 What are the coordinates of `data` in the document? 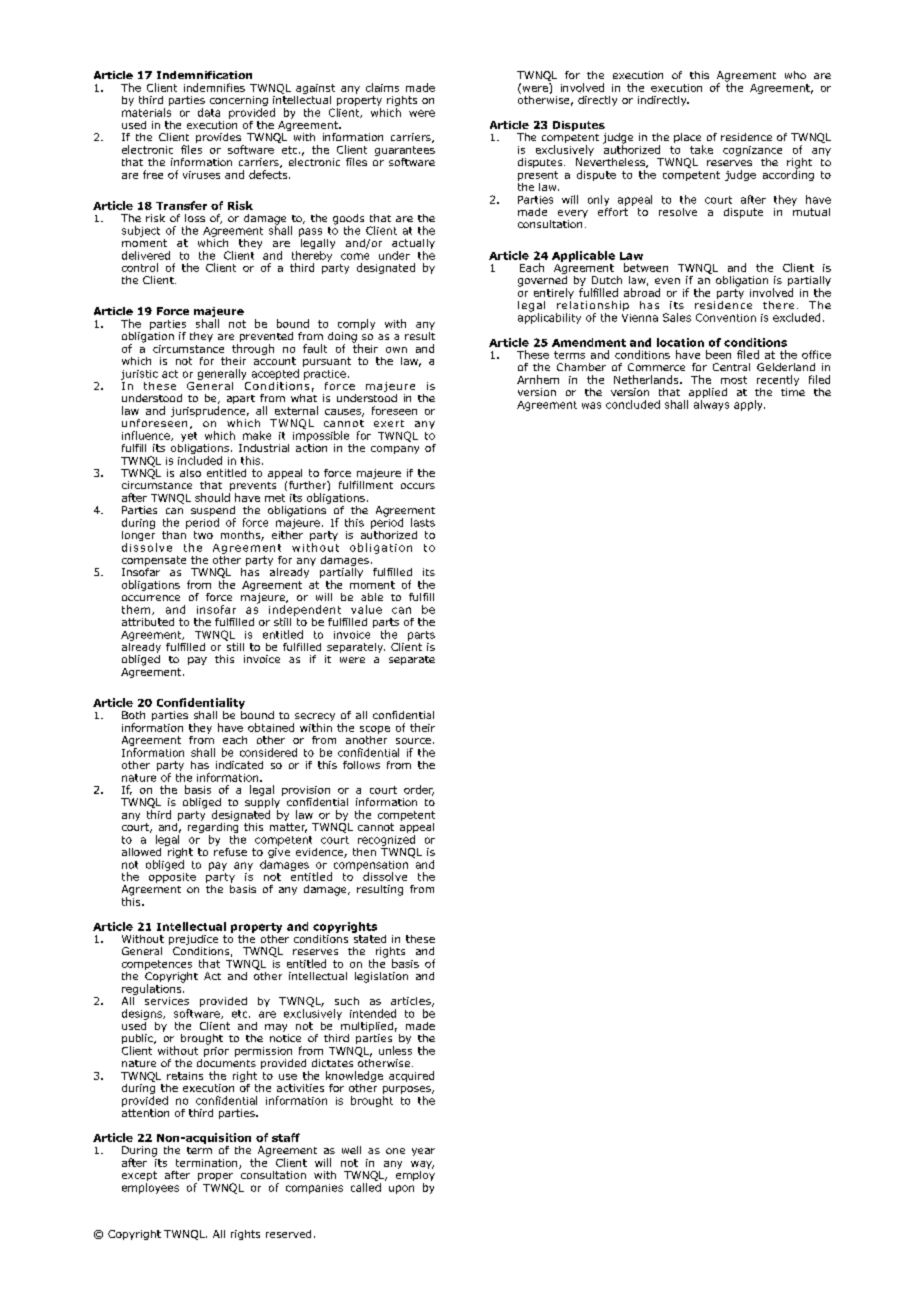 It's located at (209, 112).
